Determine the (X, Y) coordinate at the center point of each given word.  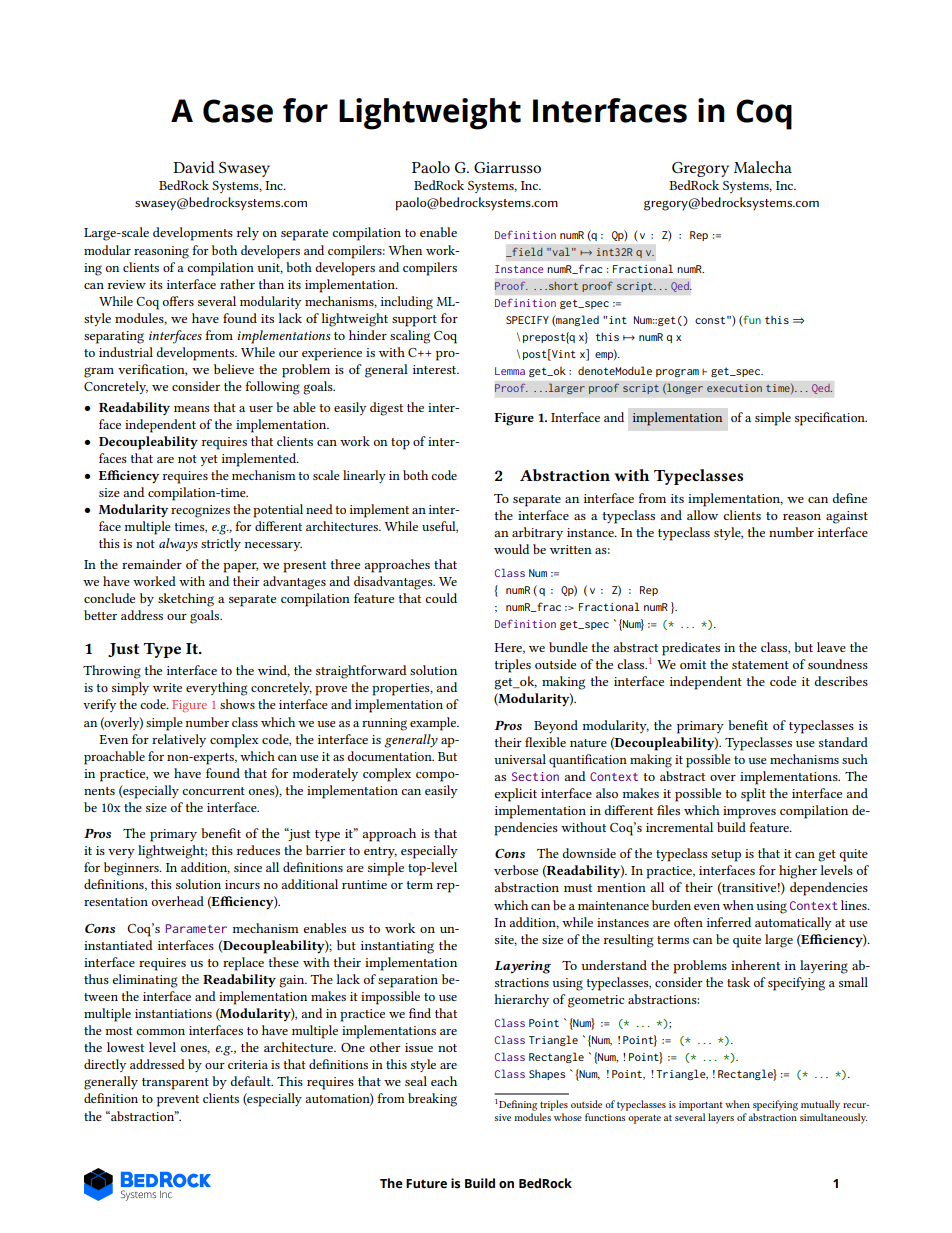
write (167, 687)
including (407, 303)
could (441, 598)
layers (721, 1118)
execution (734, 388)
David (194, 167)
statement (760, 665)
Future (426, 1183)
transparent (175, 1084)
